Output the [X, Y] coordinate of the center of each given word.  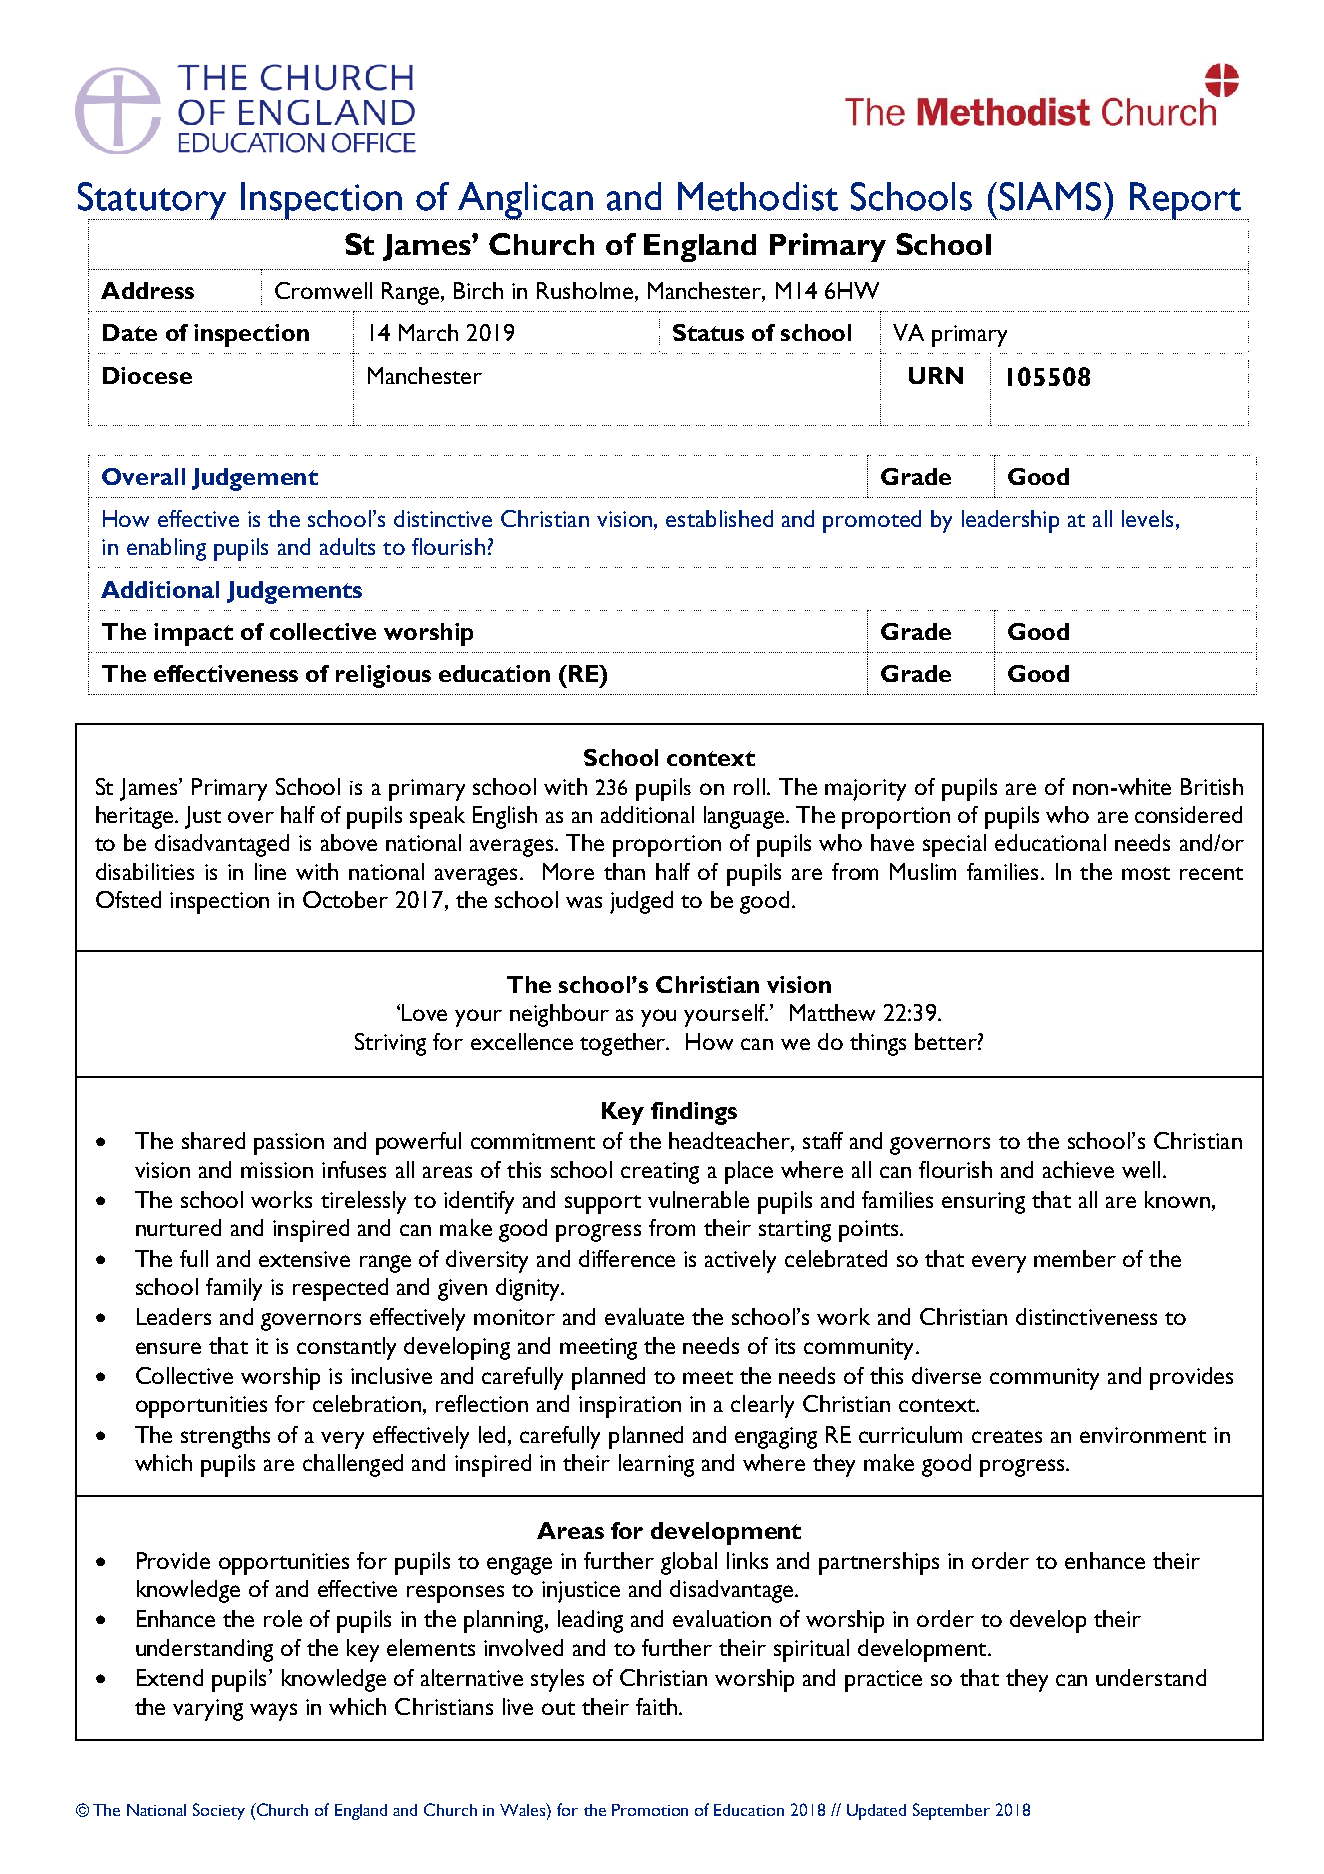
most [1146, 873]
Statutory [153, 201]
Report [1186, 201]
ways [273, 1712]
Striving [390, 1044]
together [624, 1044]
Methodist [758, 196]
